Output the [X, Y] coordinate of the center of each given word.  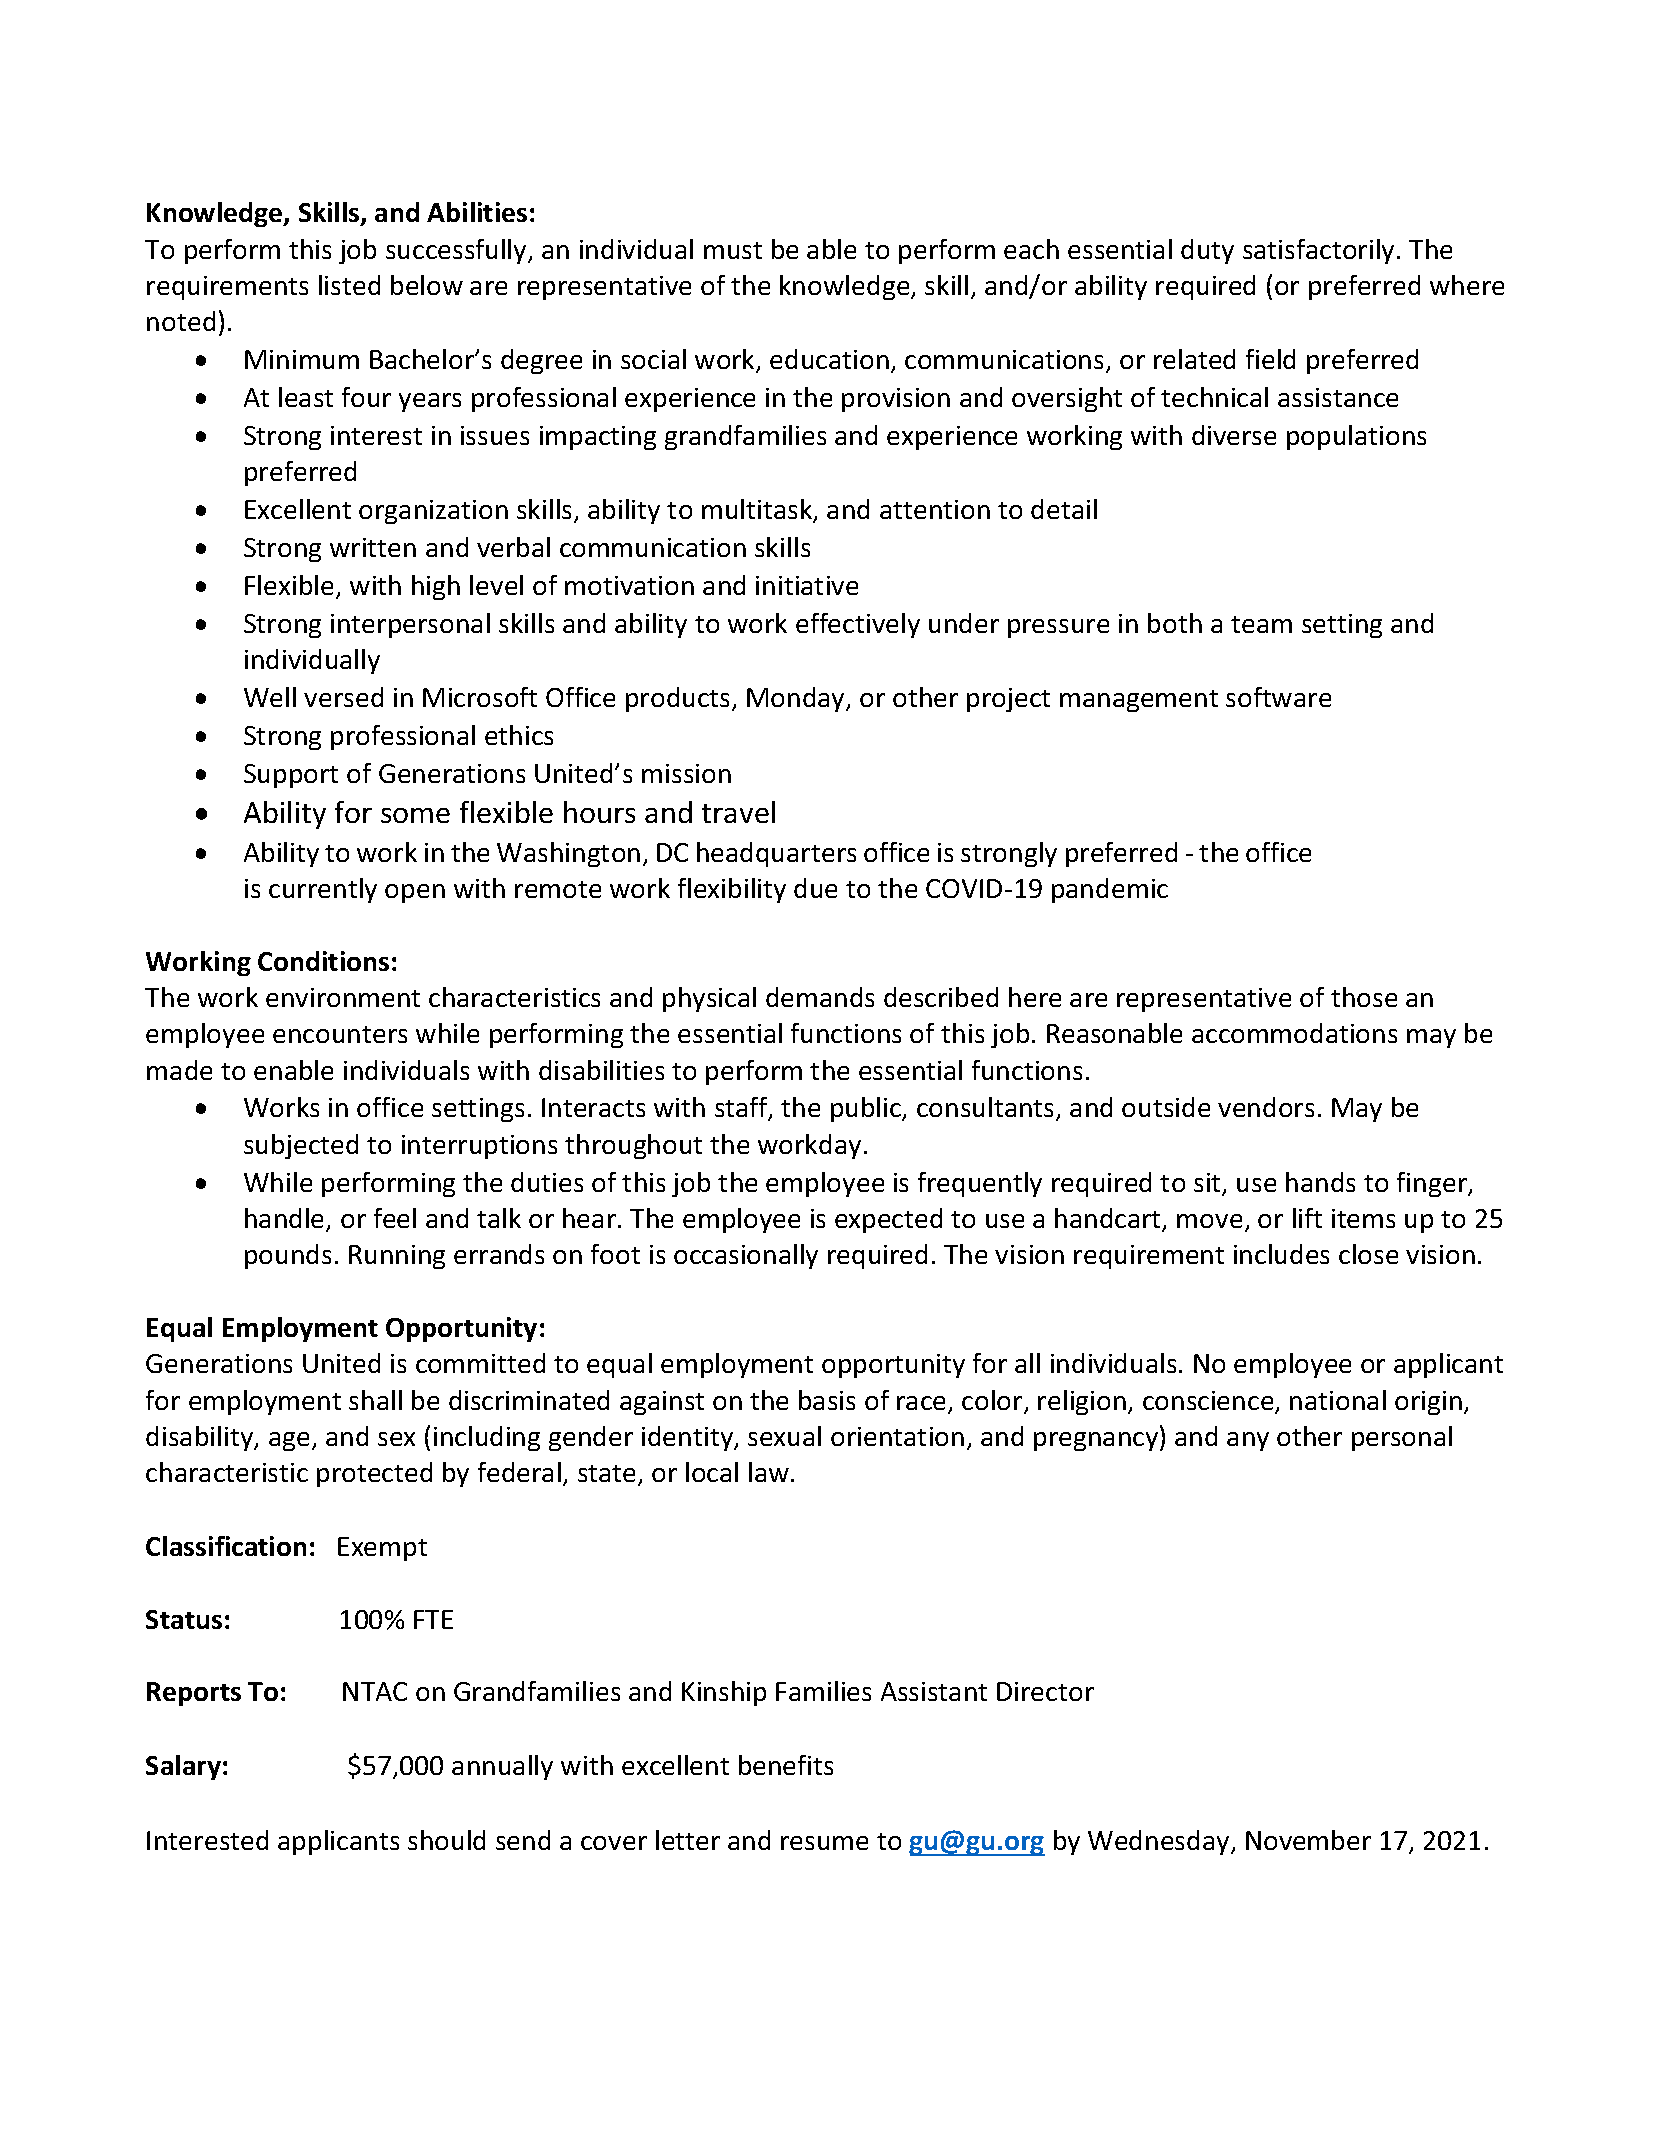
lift [1307, 1218]
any [1248, 1441]
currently [323, 890]
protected [374, 1474]
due [815, 888]
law [770, 1472]
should [446, 1840]
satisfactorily [1318, 251]
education [829, 359]
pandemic [1110, 890]
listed [349, 285]
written [373, 547]
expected [888, 1220]
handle [286, 1219]
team [1261, 624]
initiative [807, 585]
